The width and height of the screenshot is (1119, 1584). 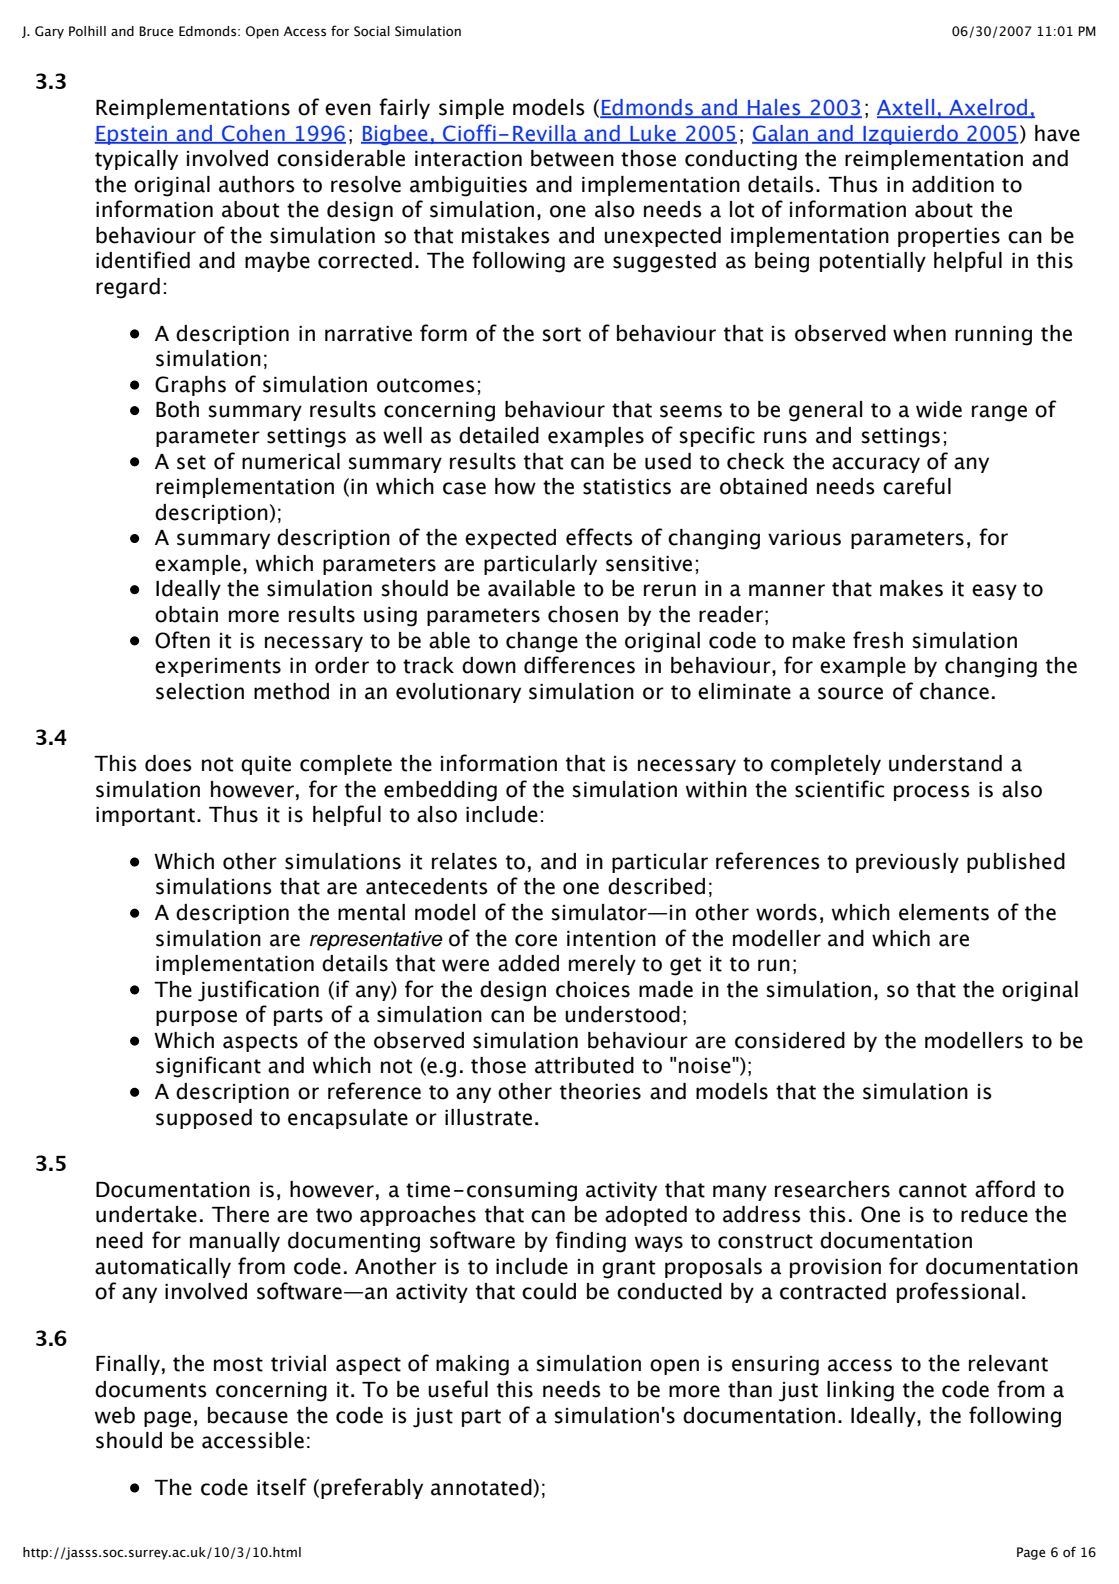 What do you see at coordinates (988, 108) in the screenshot?
I see `Axelrod` at bounding box center [988, 108].
